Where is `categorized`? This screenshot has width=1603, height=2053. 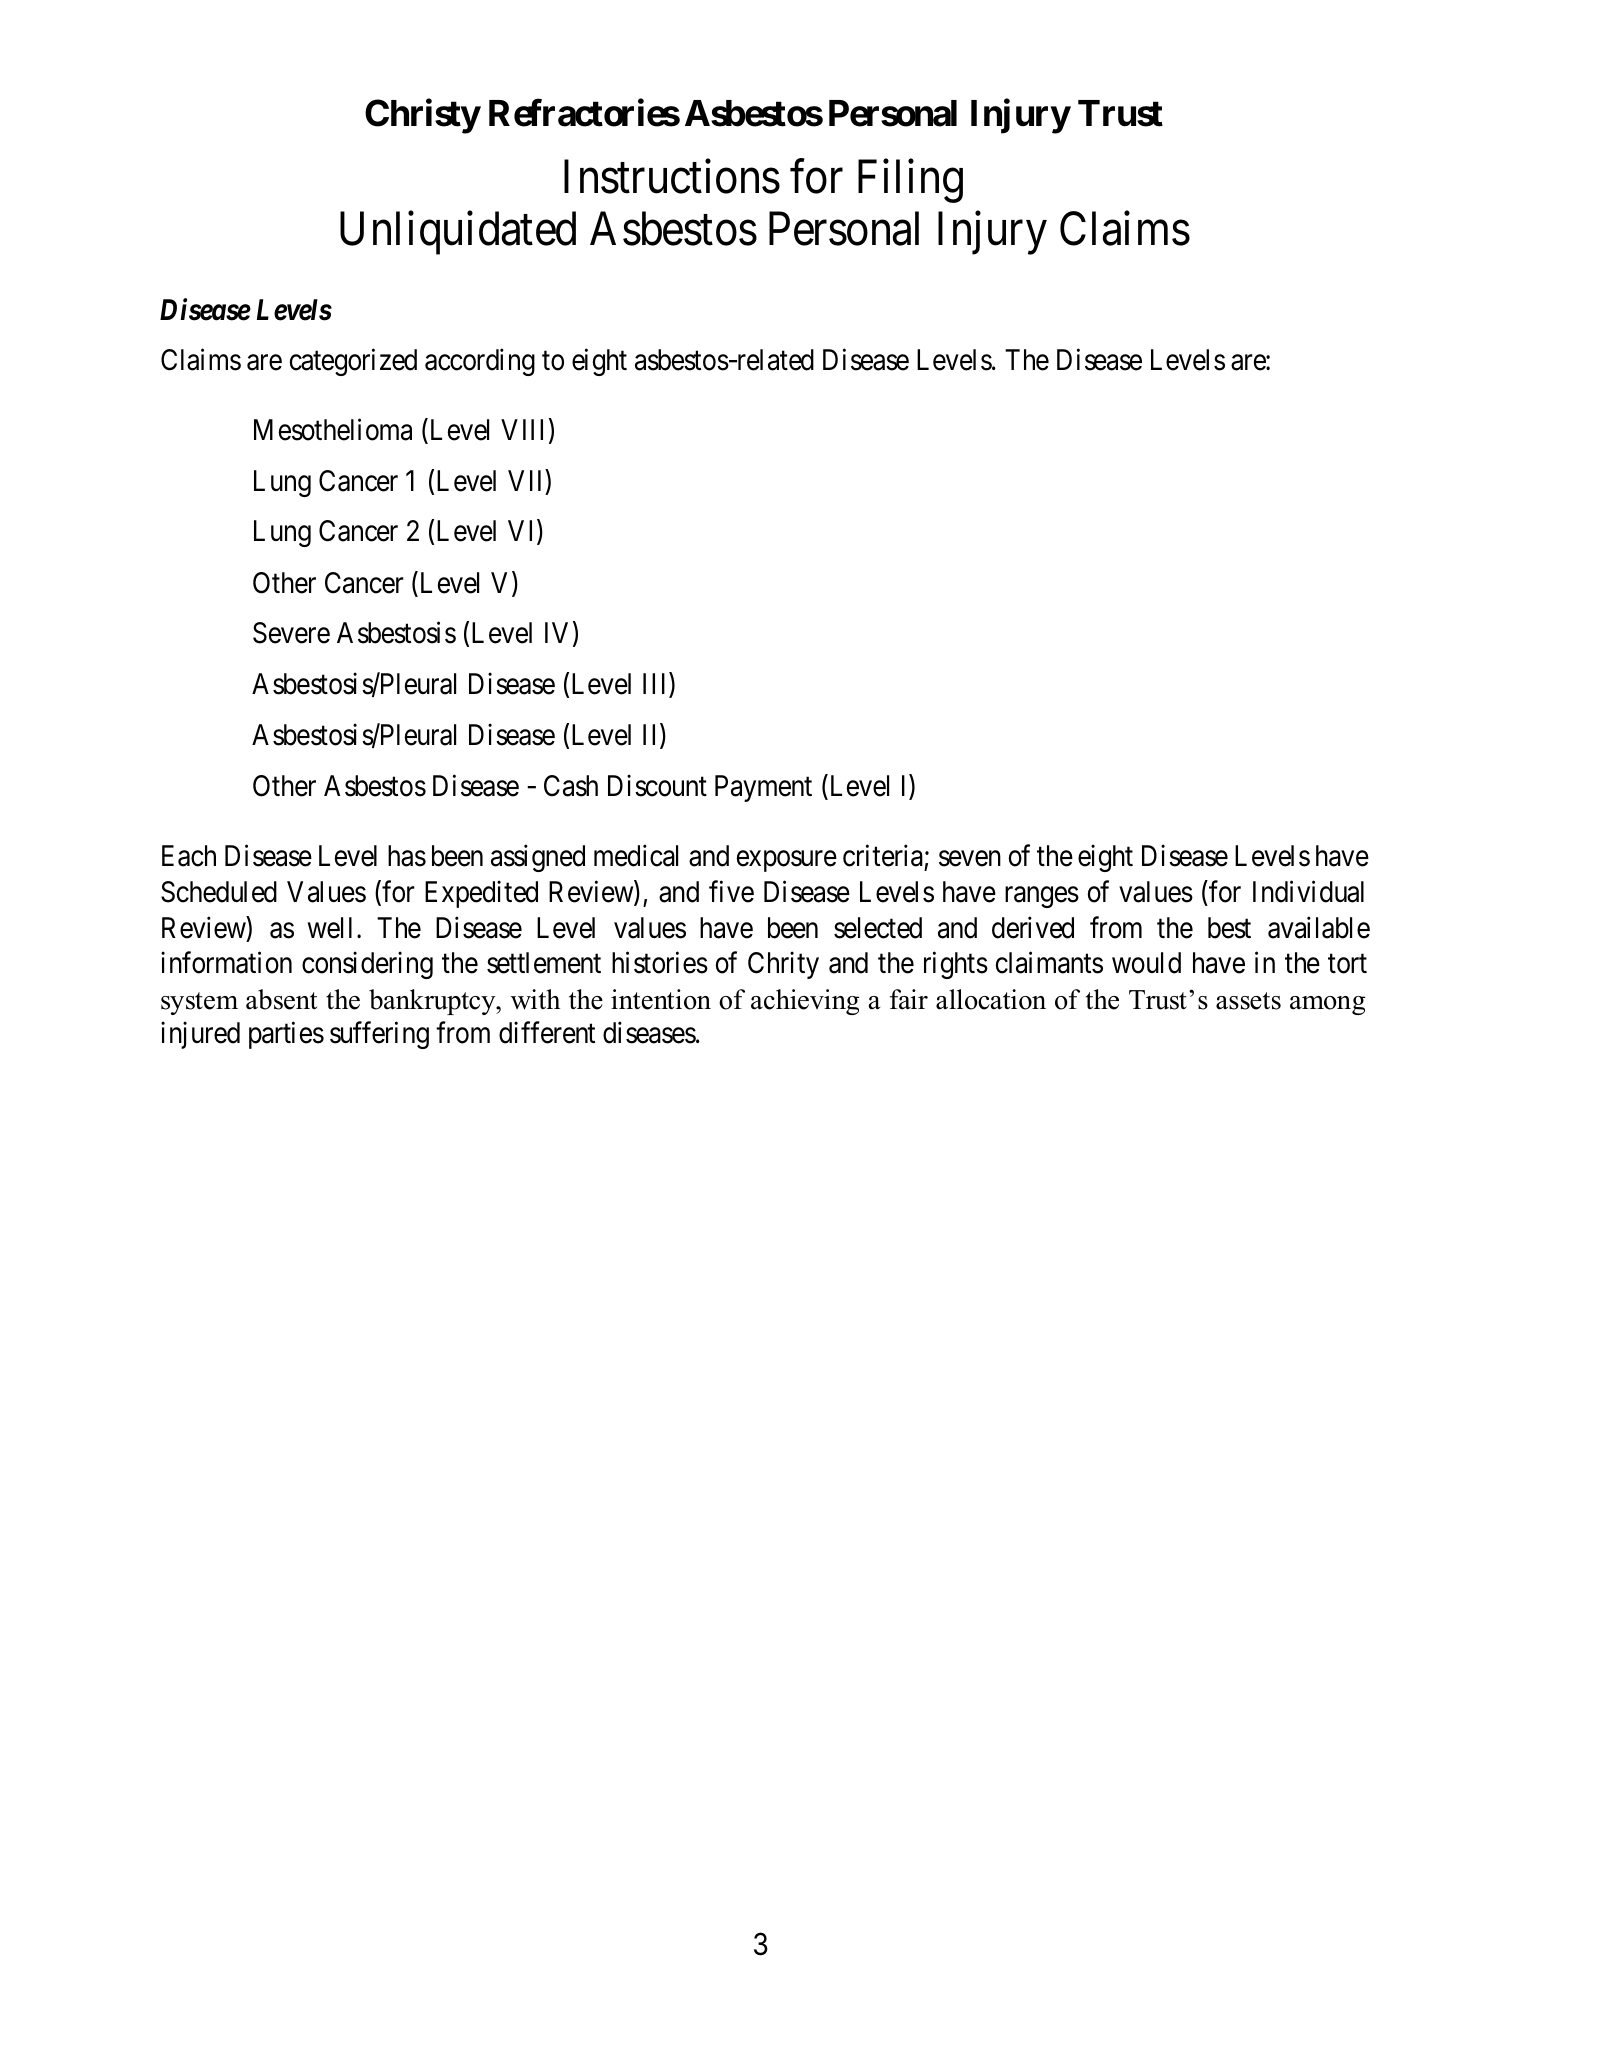
categorized is located at coordinates (353, 362).
